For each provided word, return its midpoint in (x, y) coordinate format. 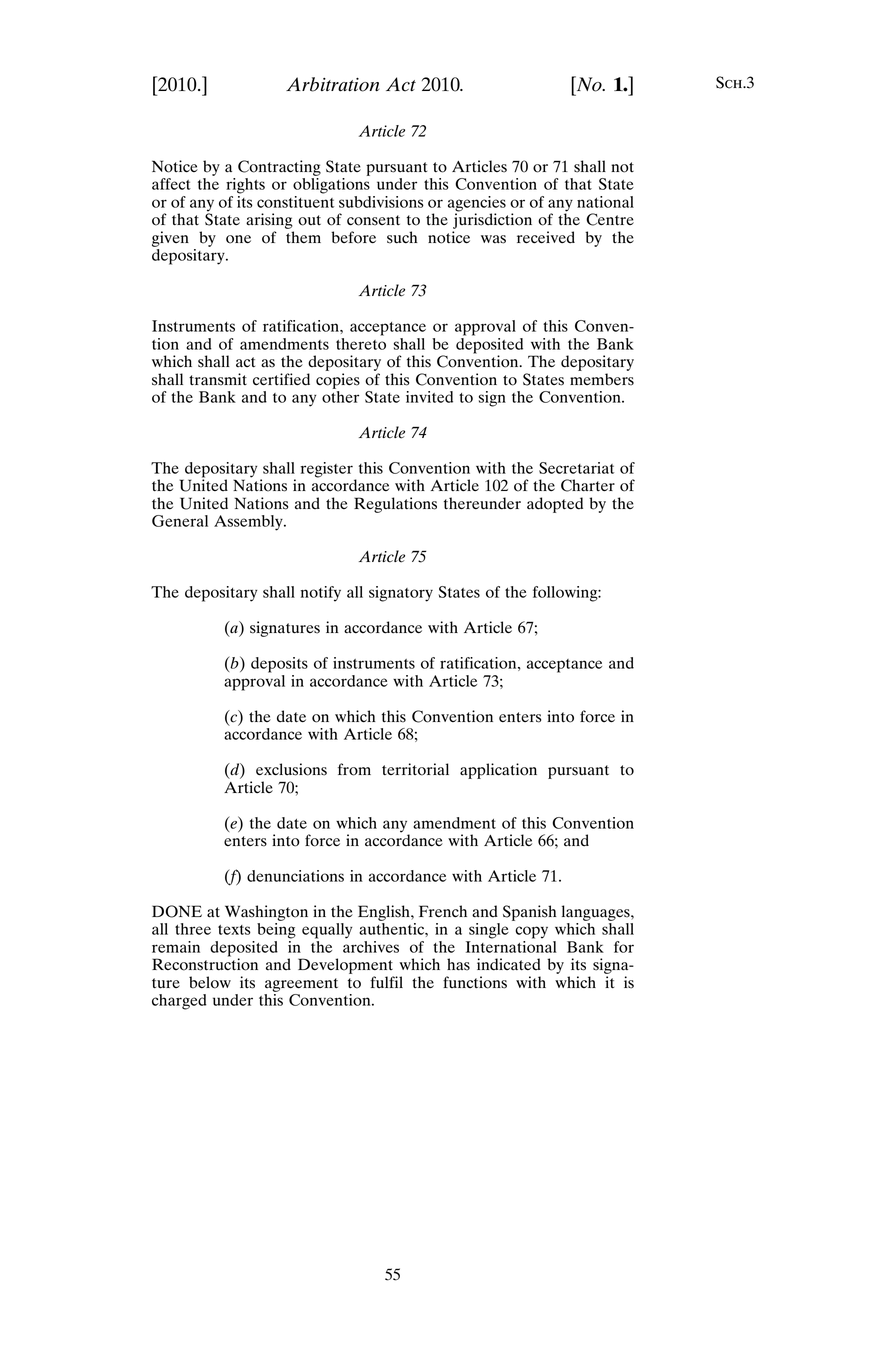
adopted (555, 505)
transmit (218, 379)
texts (234, 930)
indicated (509, 964)
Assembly (249, 523)
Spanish (530, 913)
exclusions (291, 769)
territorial (415, 769)
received (546, 237)
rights (245, 186)
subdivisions (381, 202)
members (602, 379)
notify (321, 594)
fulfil (386, 982)
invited (429, 397)
